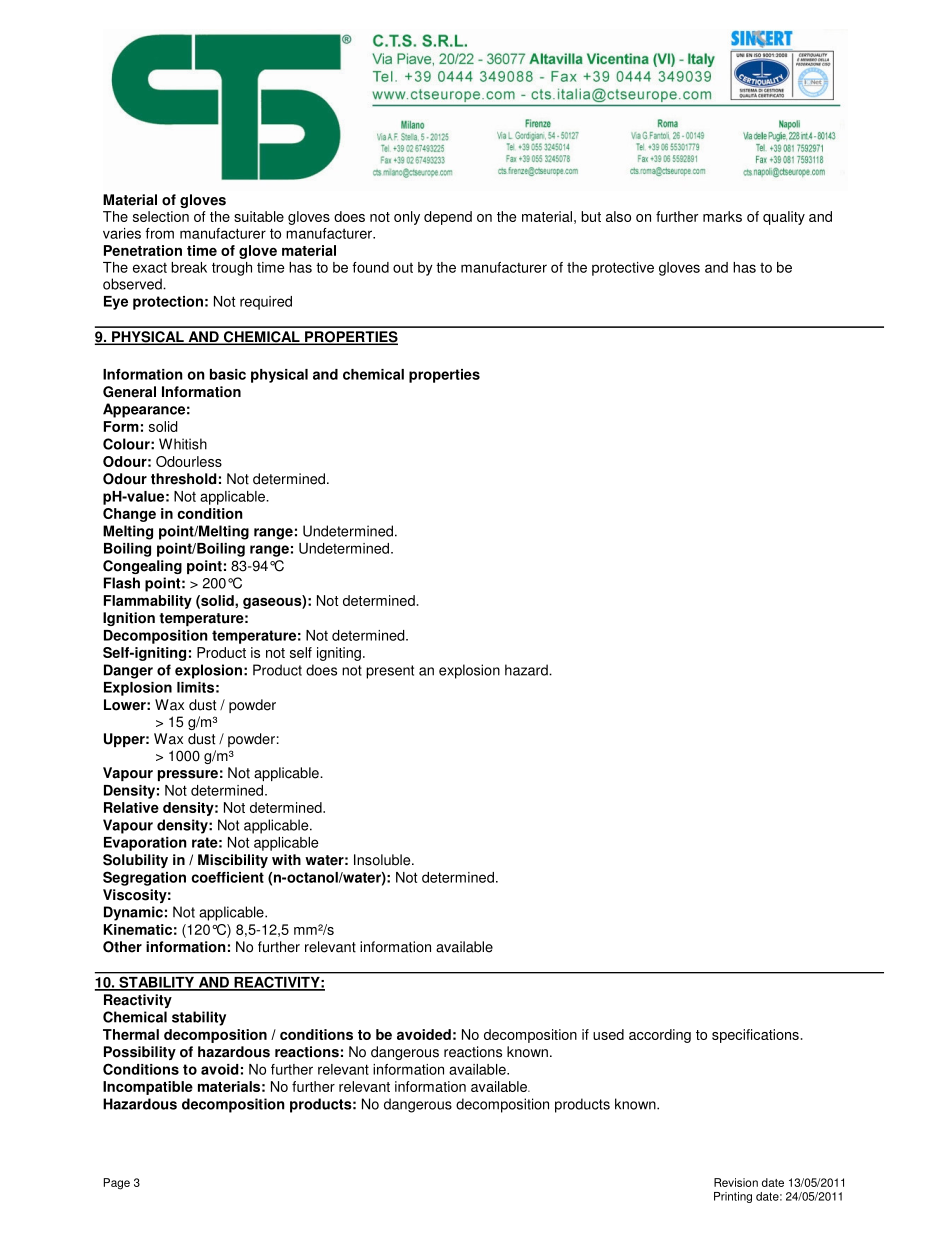 The image size is (952, 1233). What do you see at coordinates (189, 267) in the document?
I see `break` at bounding box center [189, 267].
